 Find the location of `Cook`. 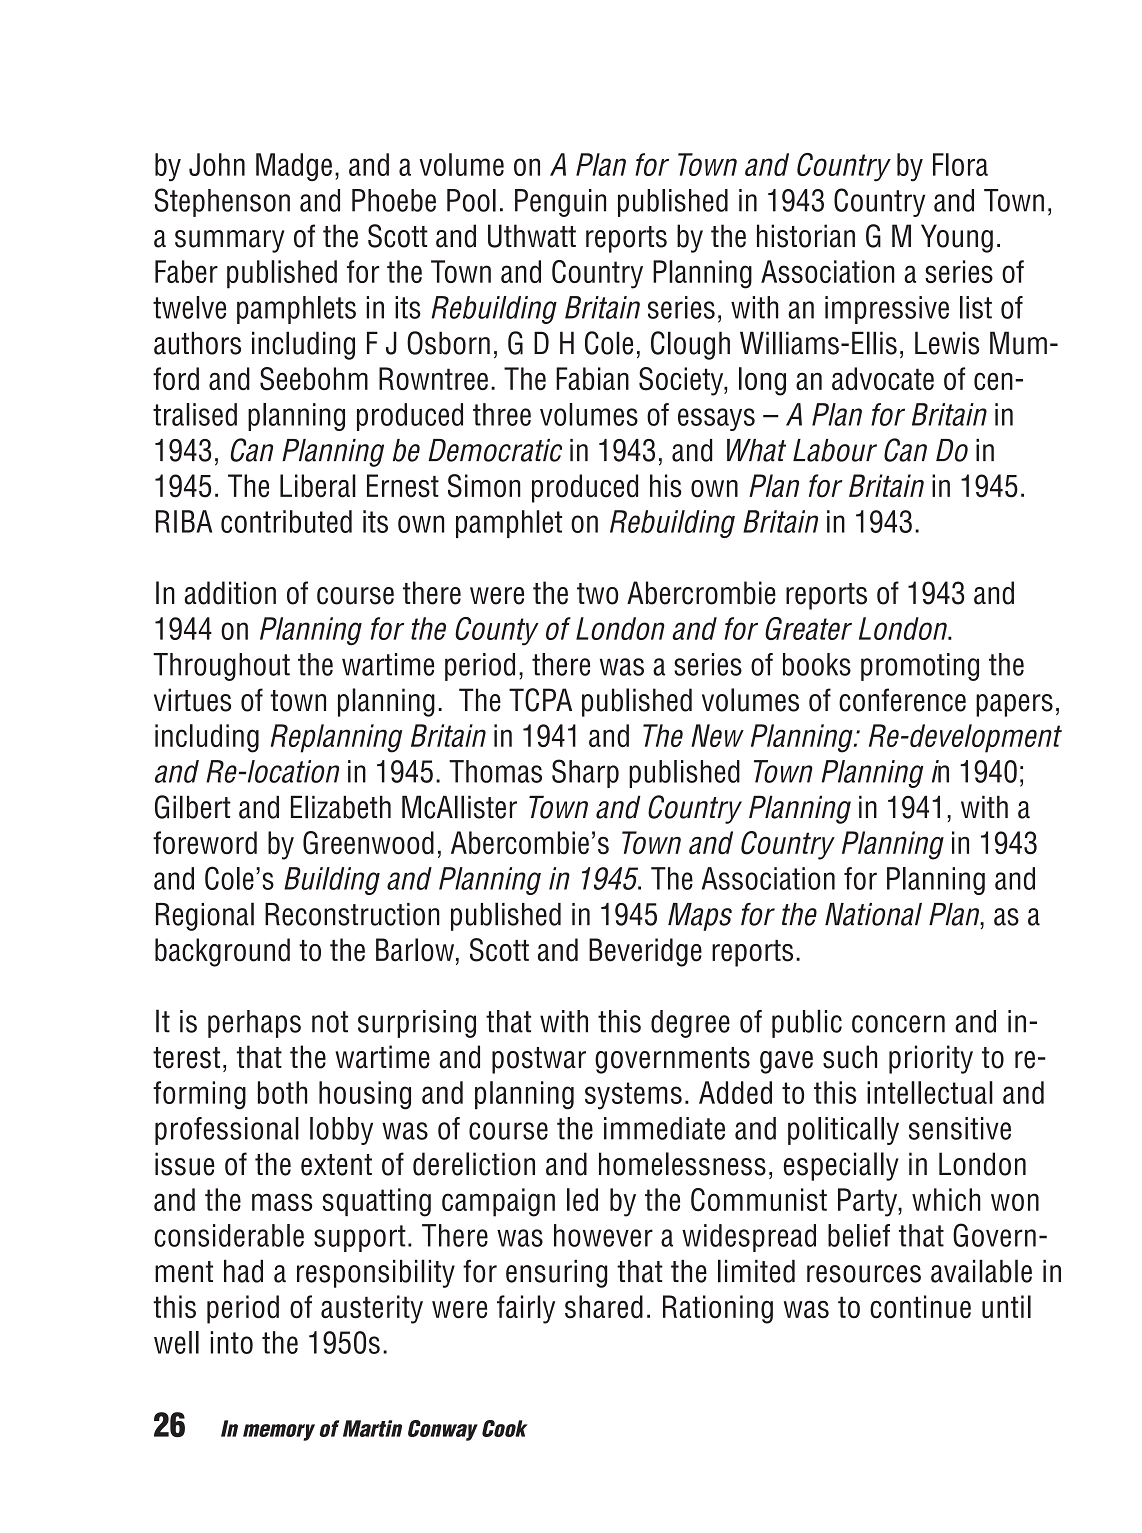

Cook is located at coordinates (505, 1428).
